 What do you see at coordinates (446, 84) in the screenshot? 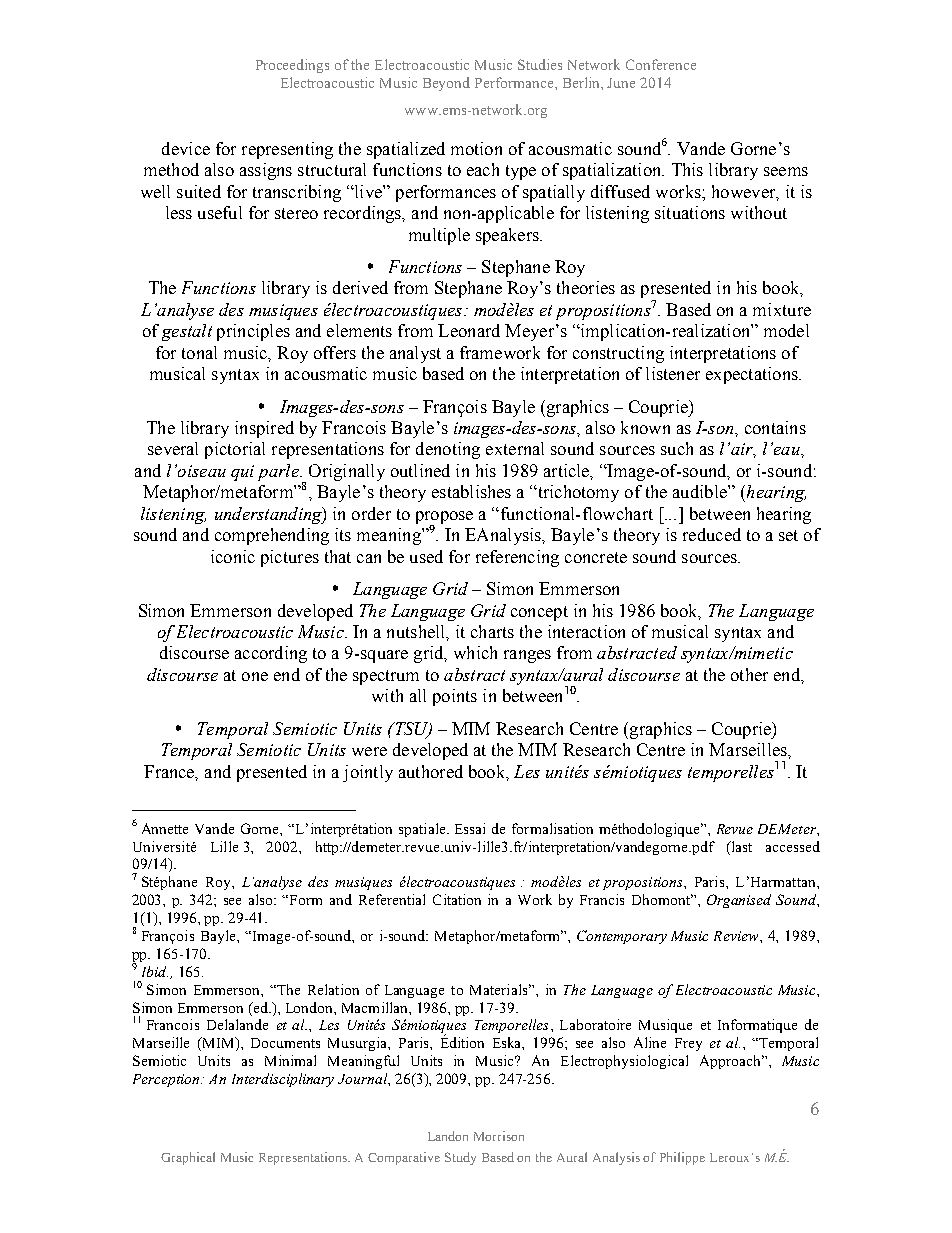
I see `Beyond` at bounding box center [446, 84].
